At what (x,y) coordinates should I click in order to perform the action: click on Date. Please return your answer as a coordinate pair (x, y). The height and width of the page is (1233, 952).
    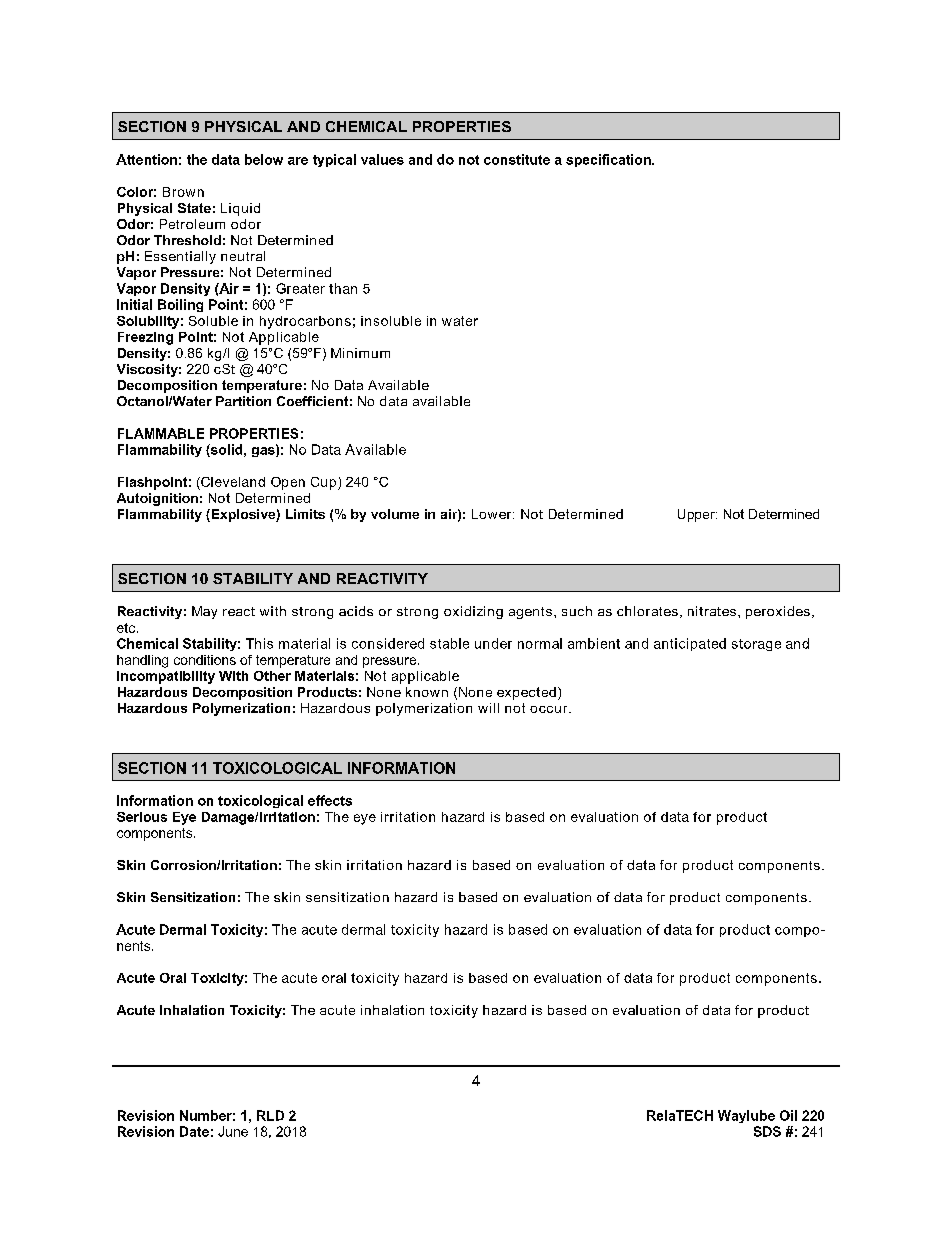
    Looking at the image, I should click on (194, 1131).
